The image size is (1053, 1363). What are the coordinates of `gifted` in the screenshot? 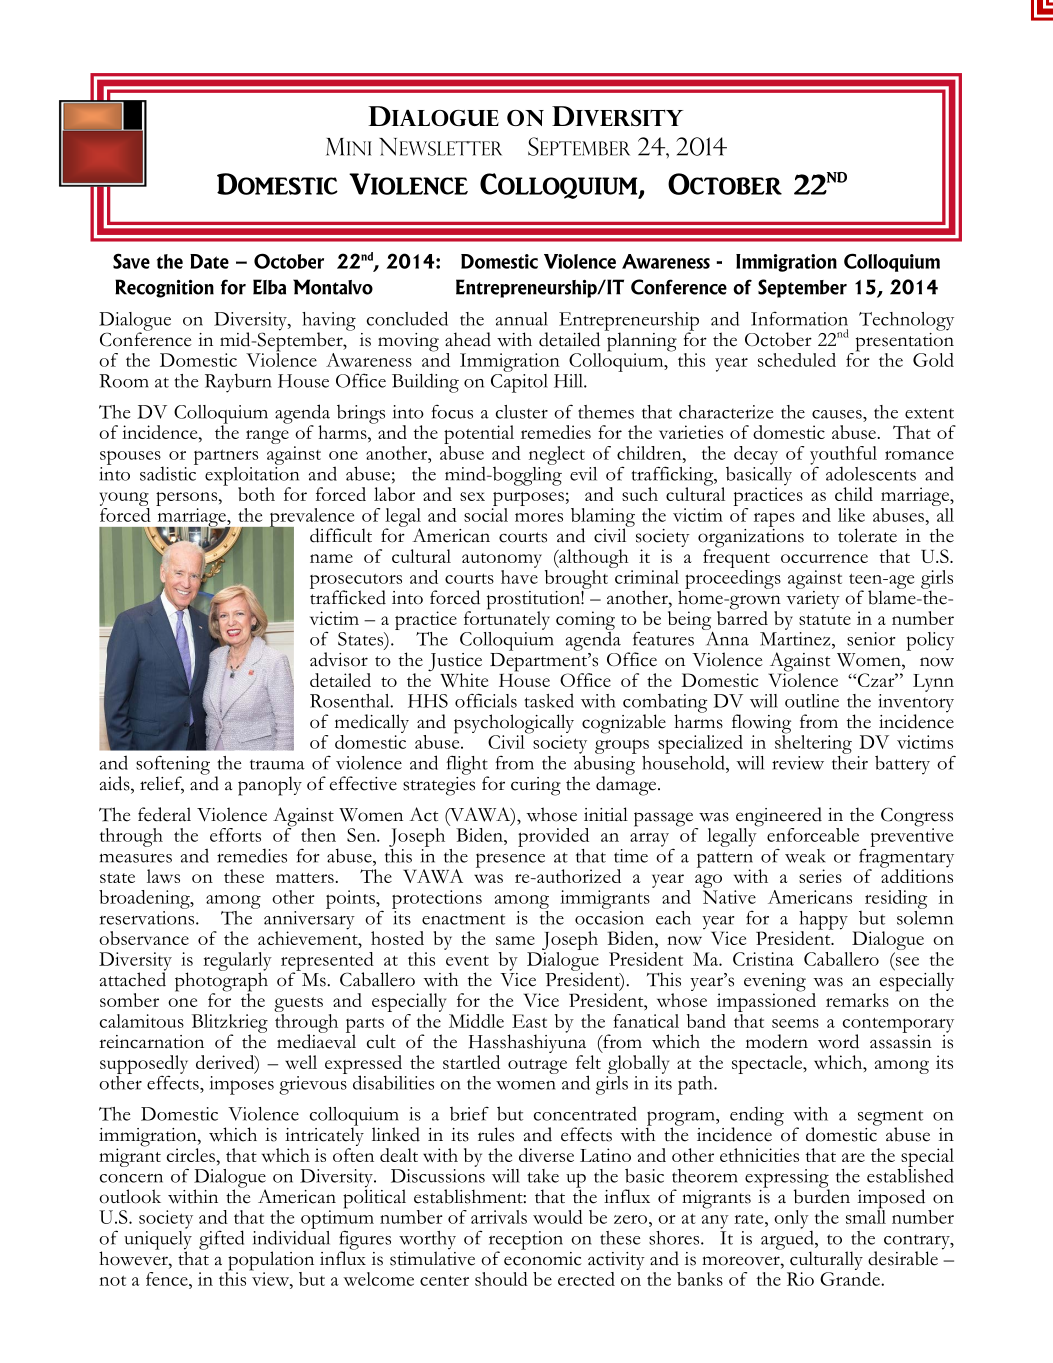 It's located at (221, 1240).
